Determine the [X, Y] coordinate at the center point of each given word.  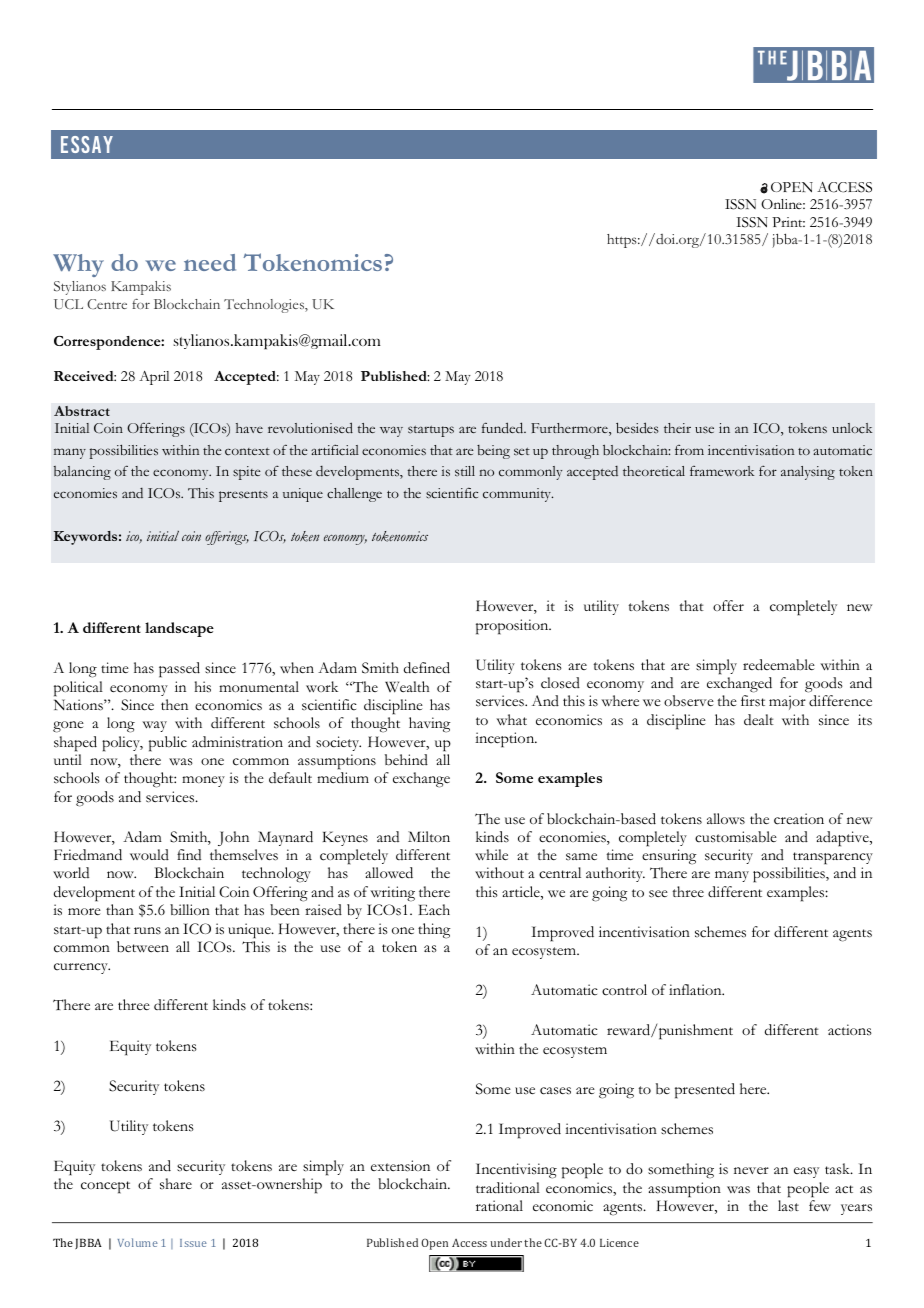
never [751, 1170]
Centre [107, 304]
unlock [852, 428]
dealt [759, 719]
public [168, 744]
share [176, 1184]
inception [506, 740]
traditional [508, 1188]
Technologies [265, 306]
